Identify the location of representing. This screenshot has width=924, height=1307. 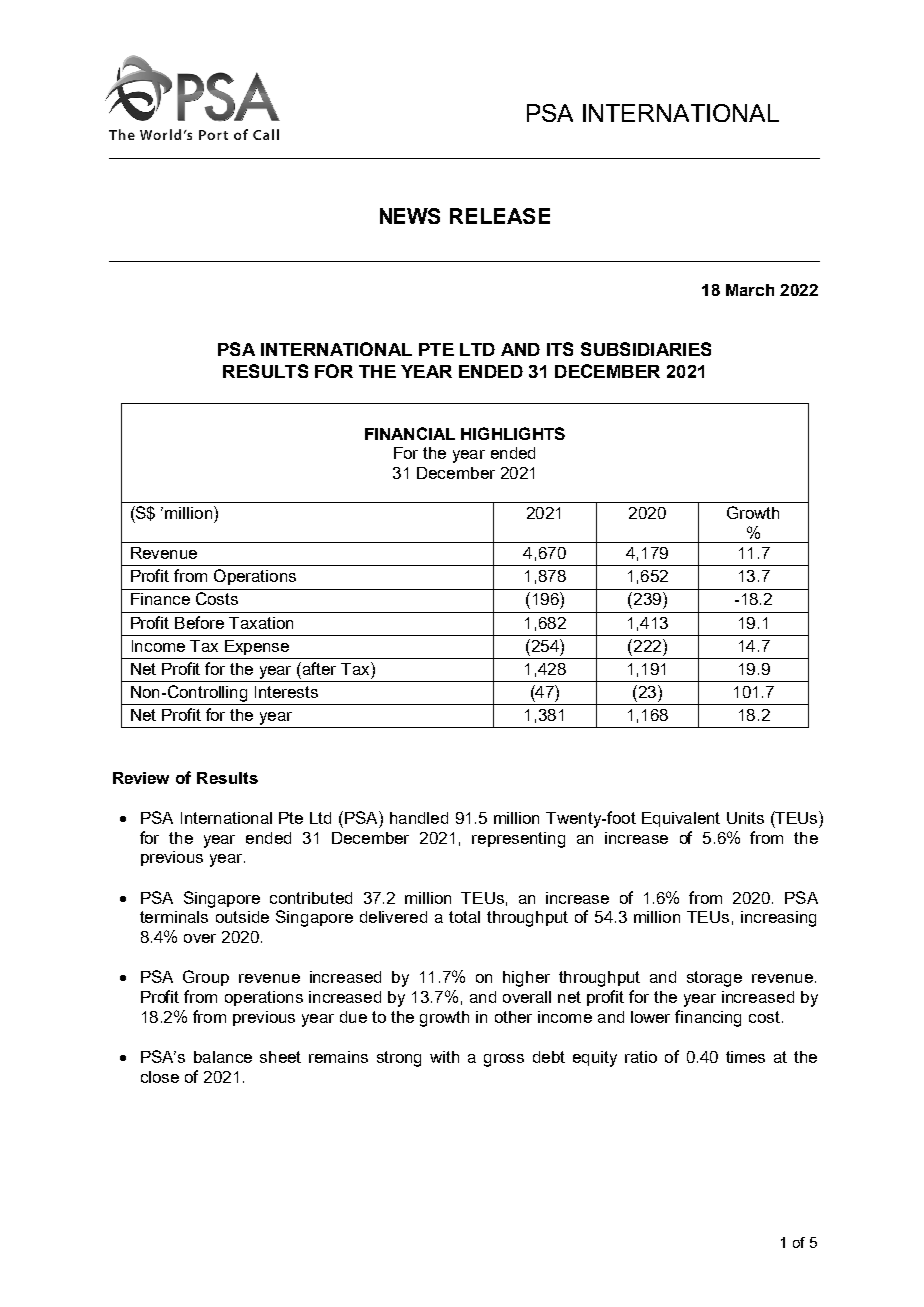
(518, 840).
